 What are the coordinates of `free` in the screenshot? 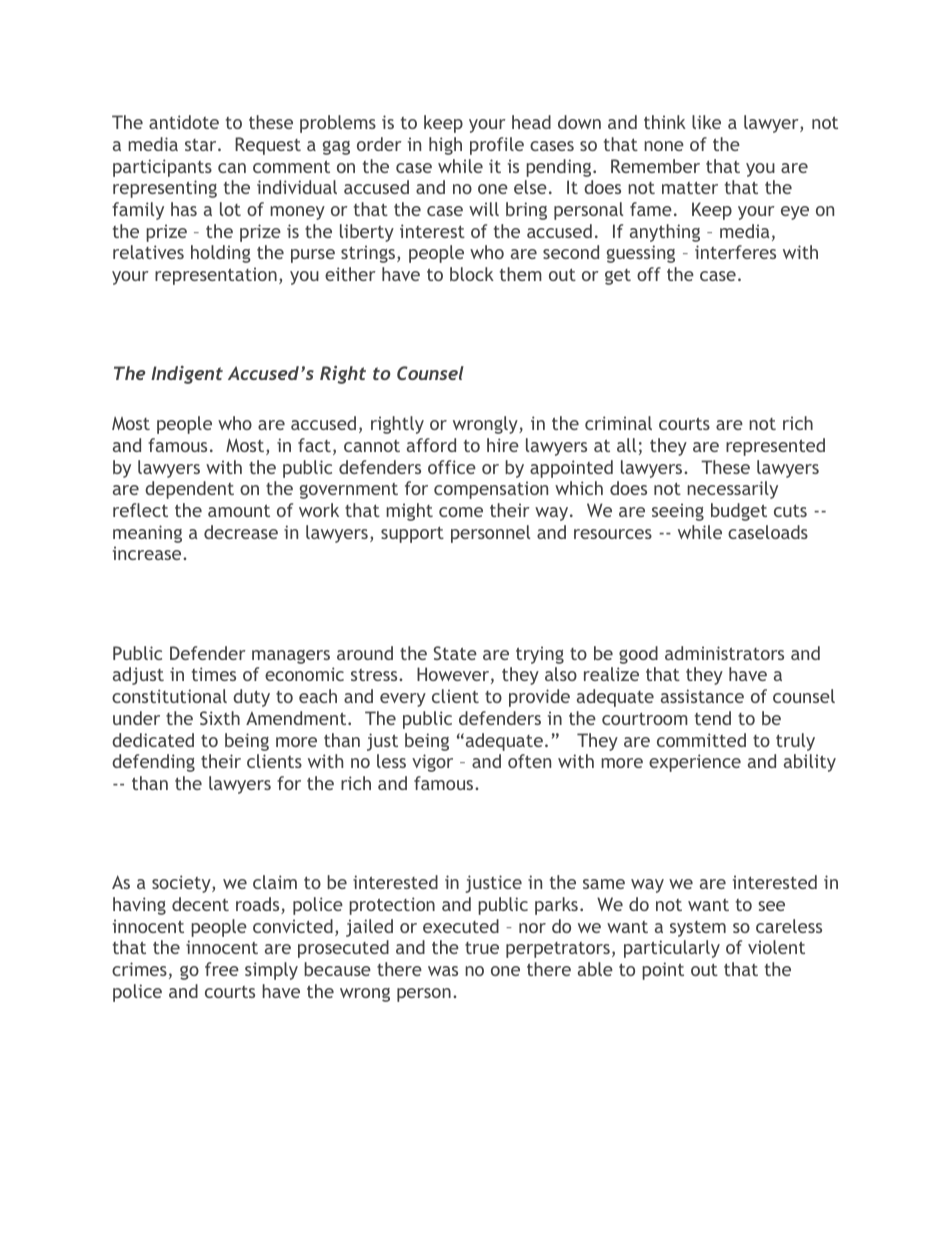 It's located at (222, 969).
